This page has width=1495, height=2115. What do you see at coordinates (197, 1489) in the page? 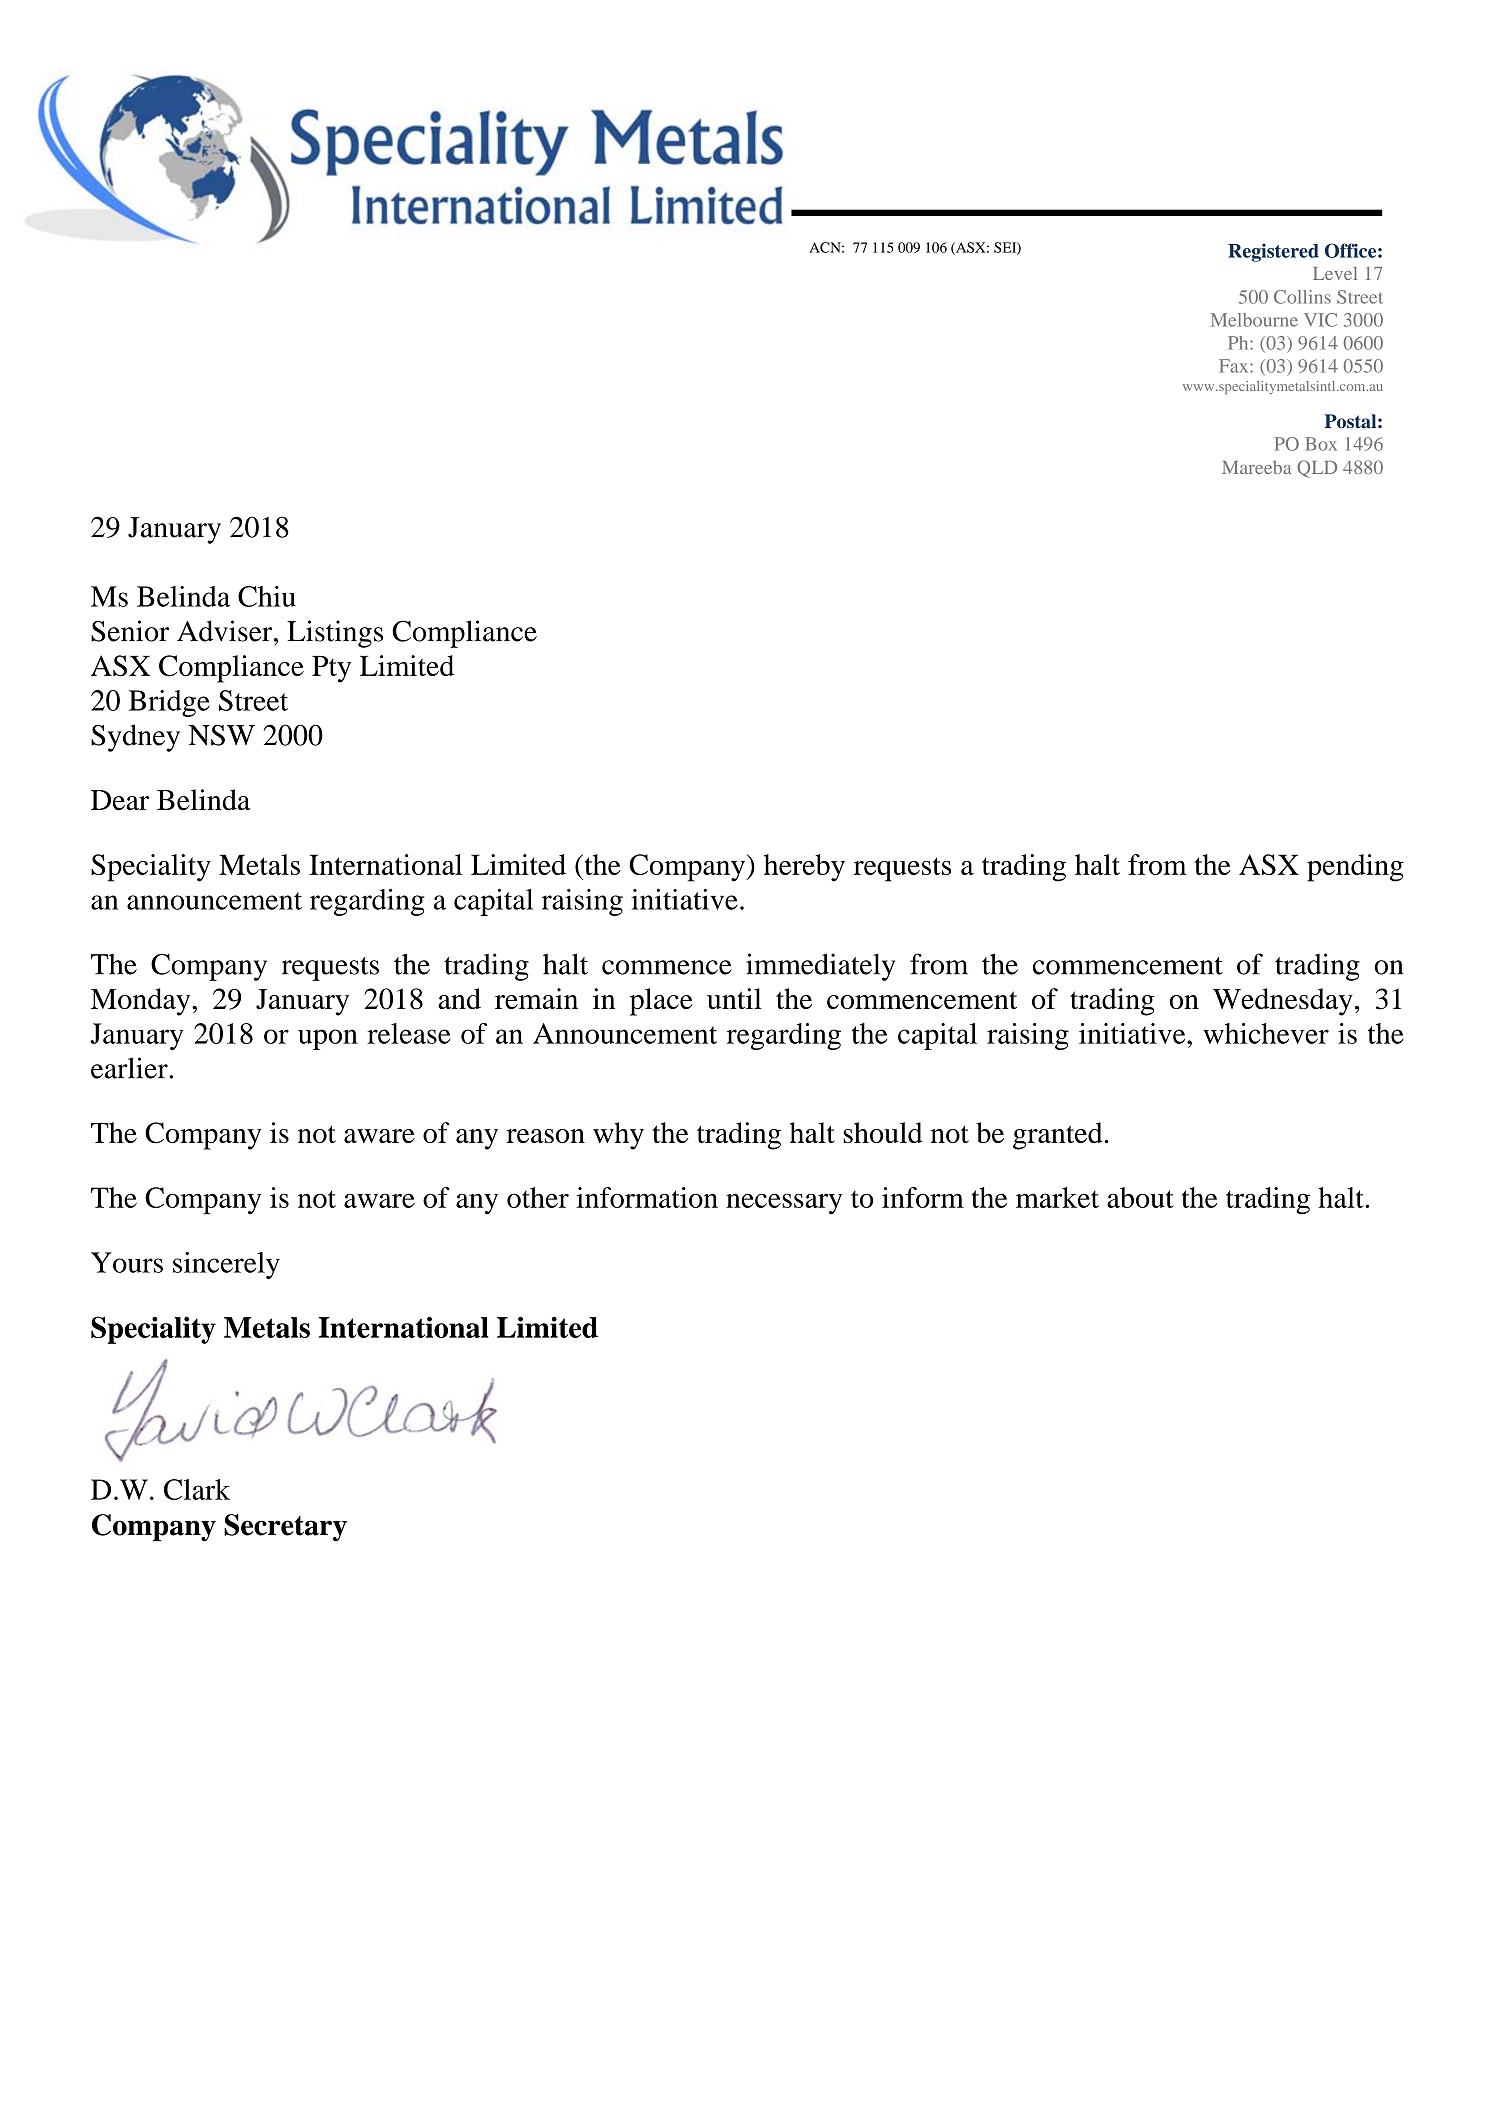
I see `Clark` at bounding box center [197, 1489].
